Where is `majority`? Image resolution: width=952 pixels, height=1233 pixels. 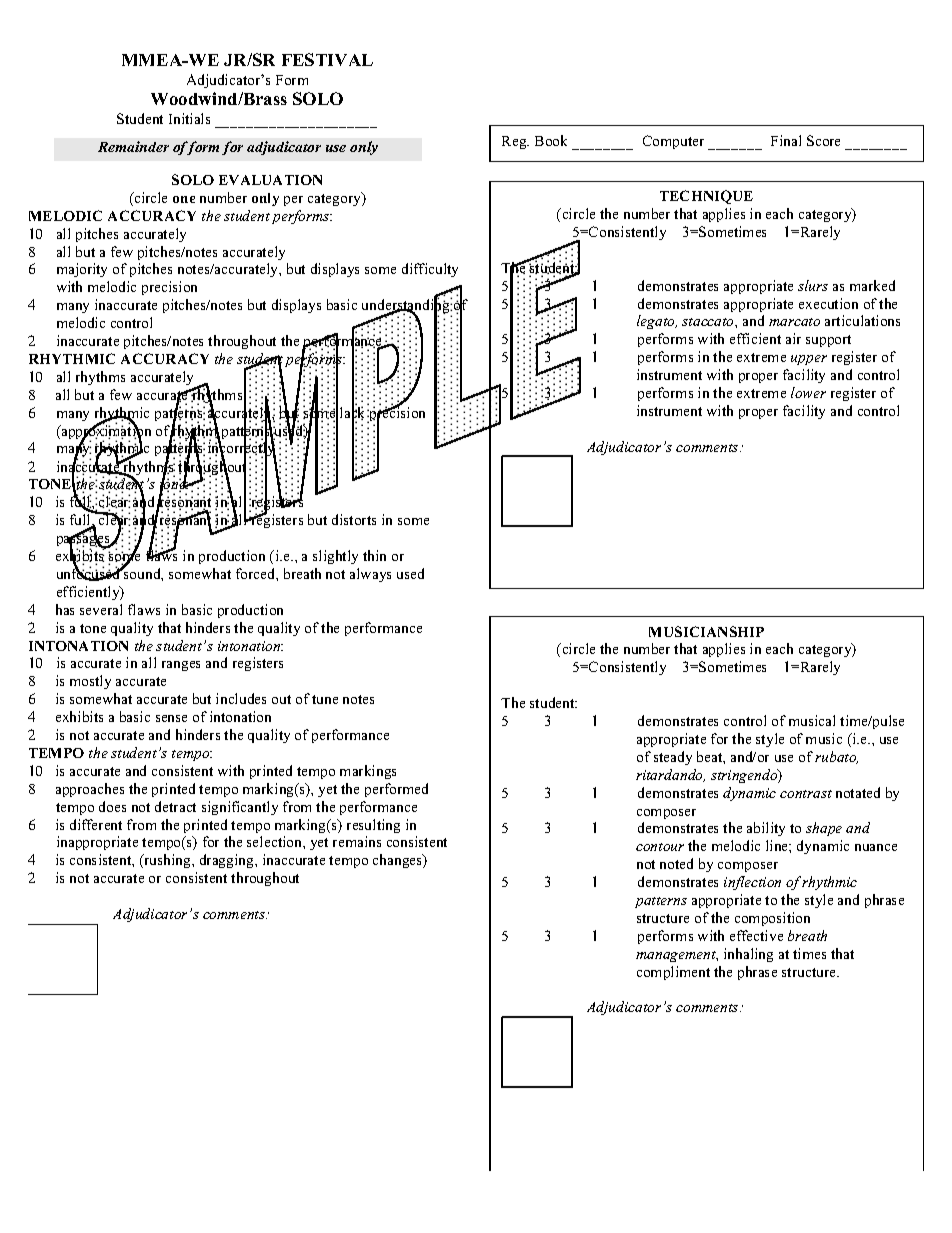 majority is located at coordinates (82, 270).
